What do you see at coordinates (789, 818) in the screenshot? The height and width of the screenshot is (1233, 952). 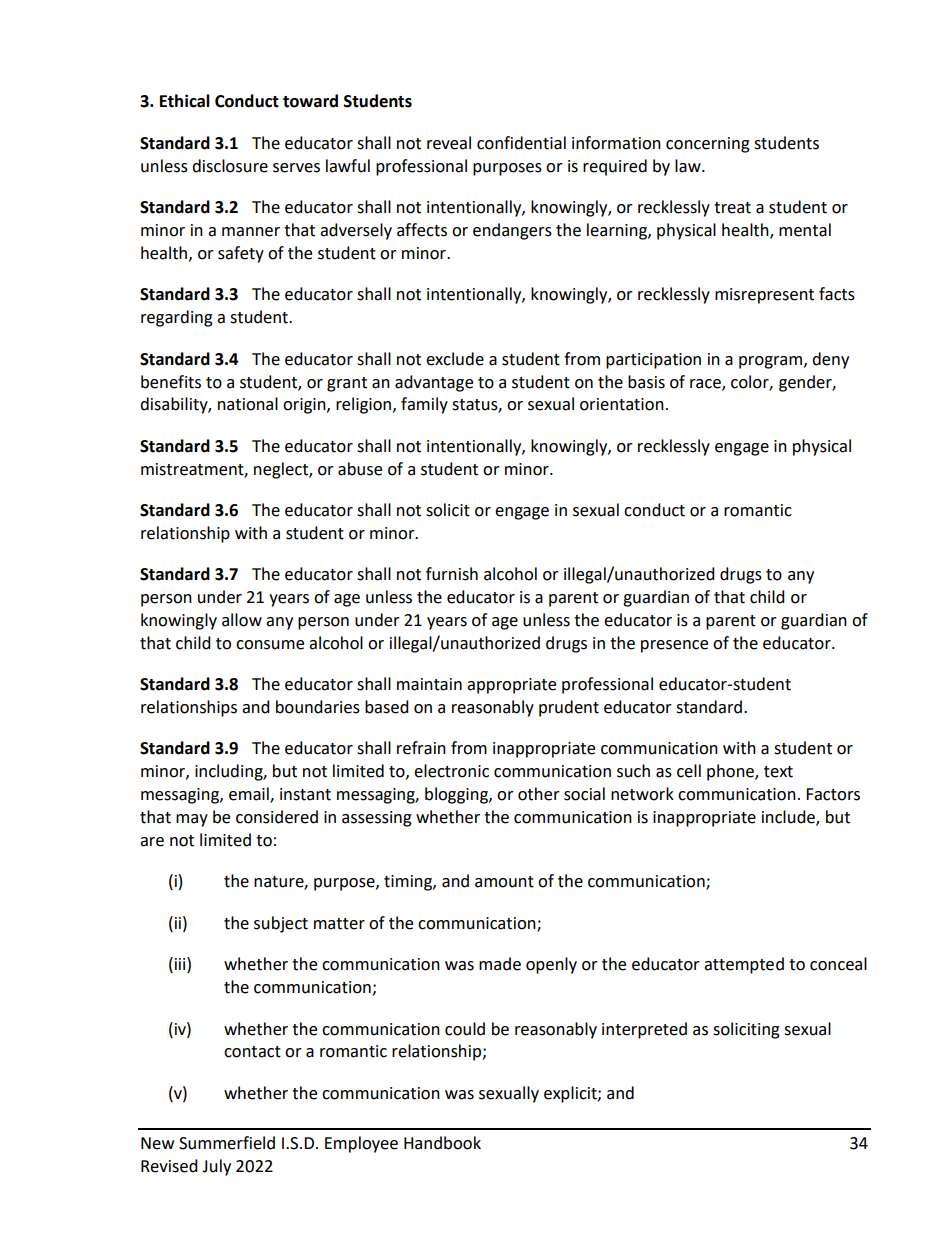 I see `include` at bounding box center [789, 818].
